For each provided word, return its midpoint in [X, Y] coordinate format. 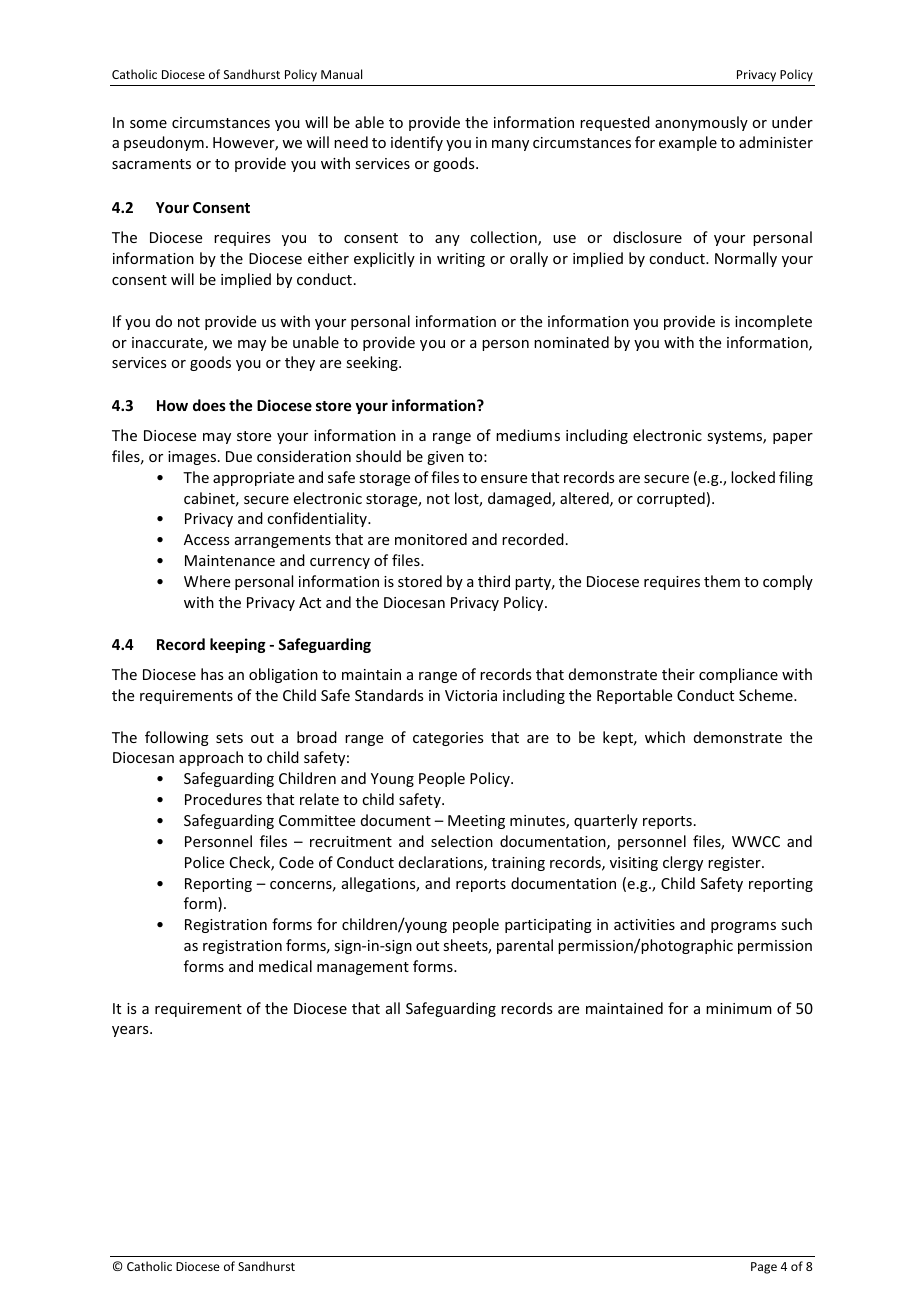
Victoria [471, 695]
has [212, 674]
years [131, 1031]
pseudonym [164, 143]
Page [764, 1268]
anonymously [701, 123]
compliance [738, 675]
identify [417, 143]
